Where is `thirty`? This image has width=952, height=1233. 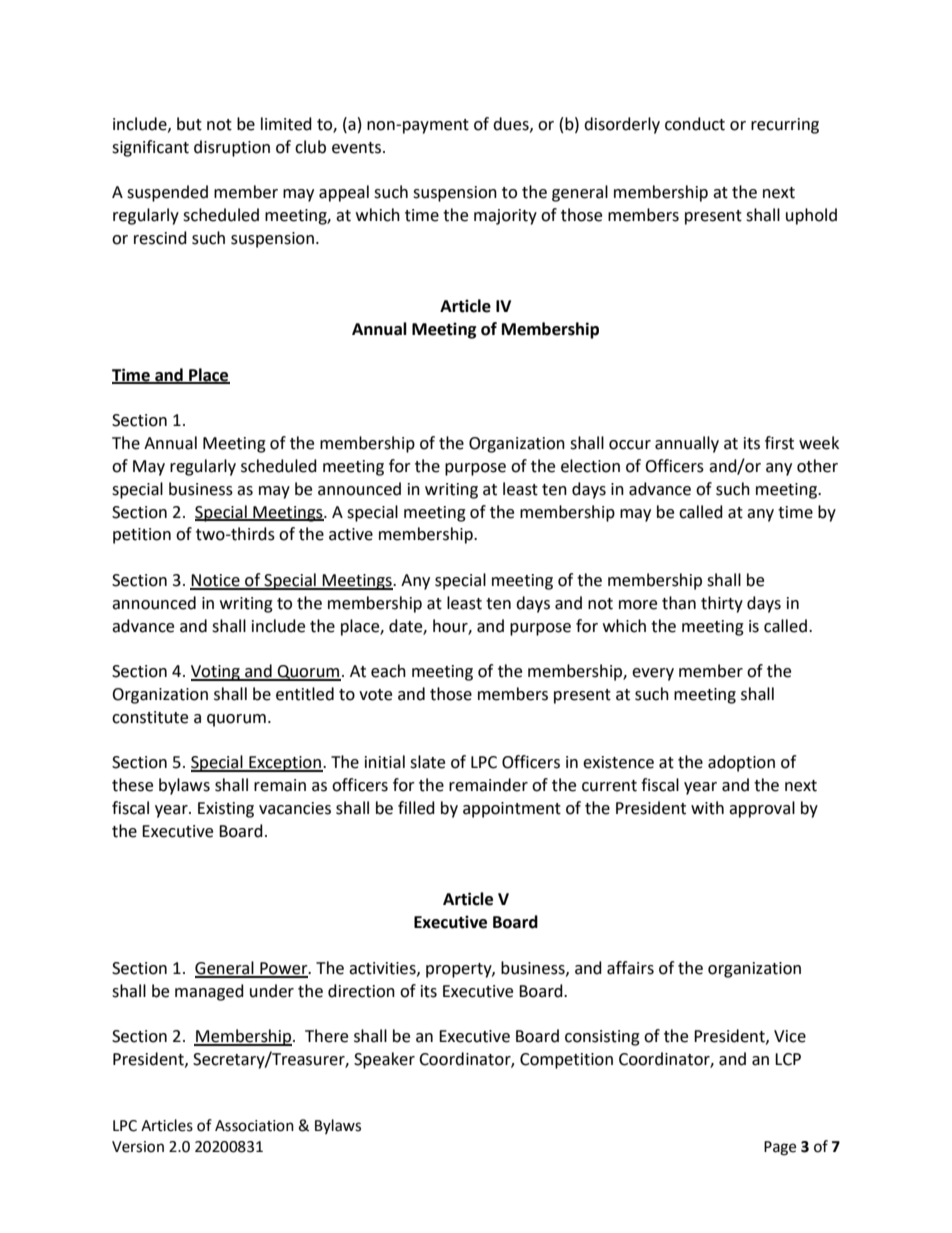 thirty is located at coordinates (722, 604).
